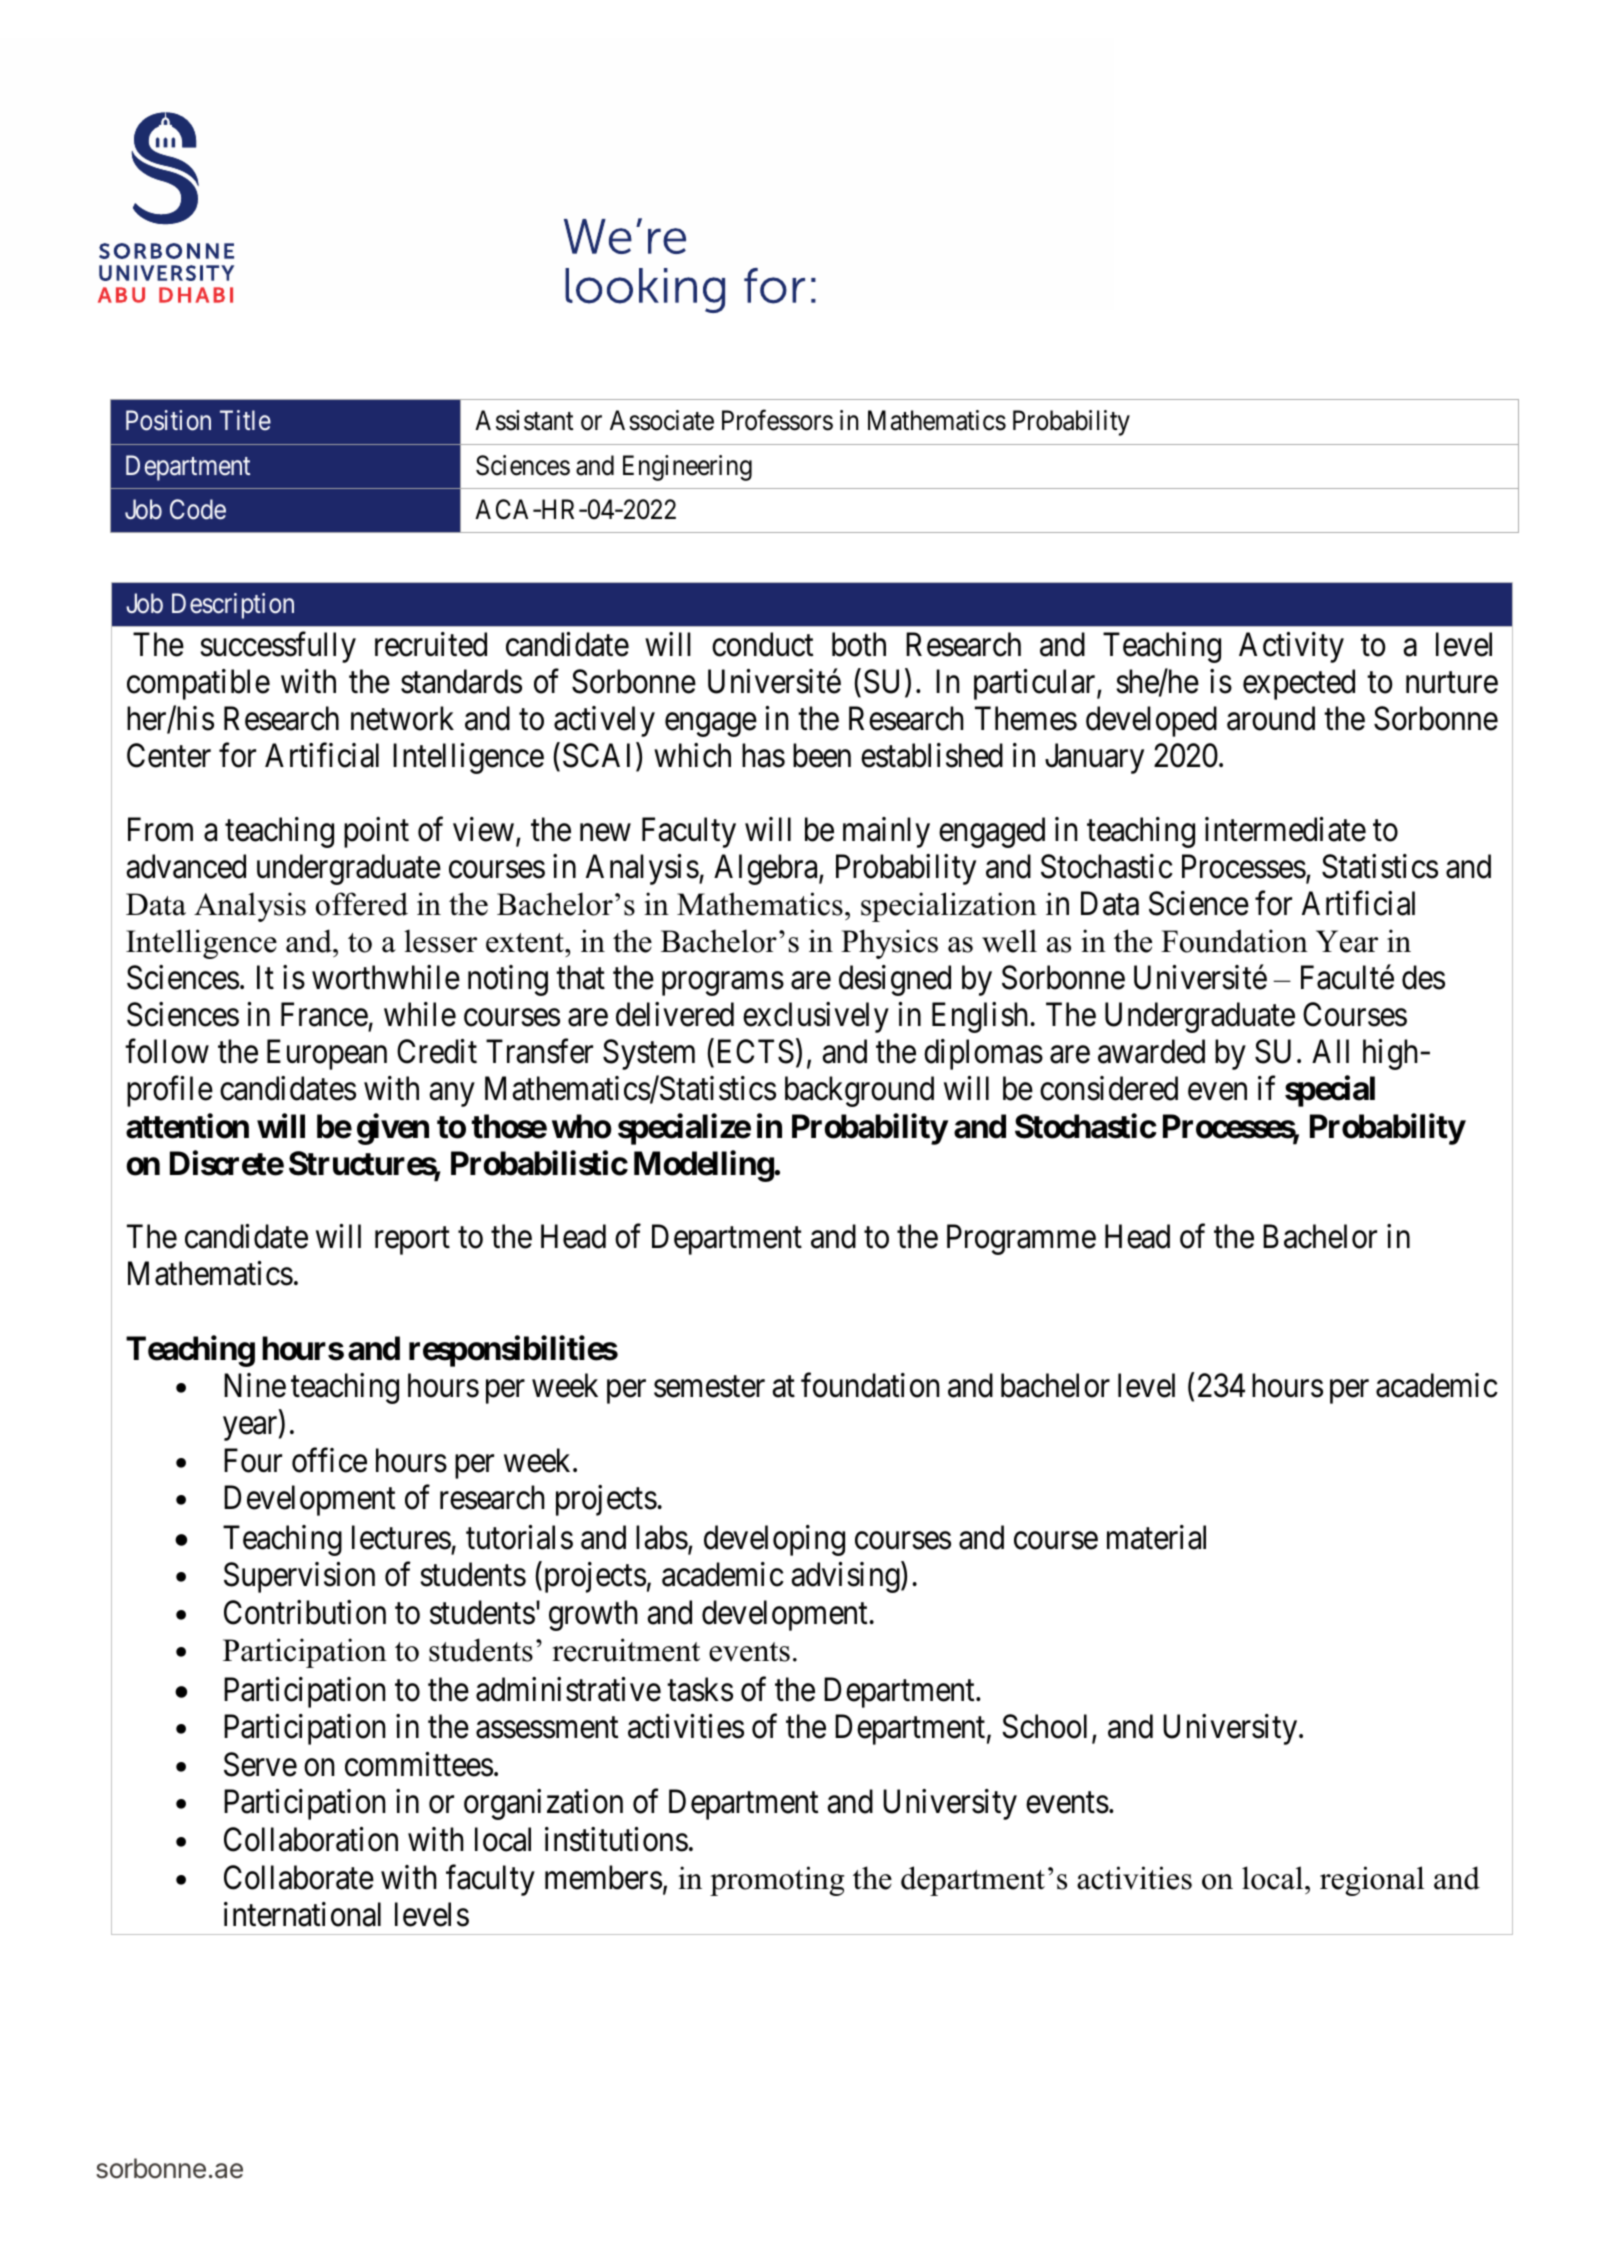  I want to click on given, so click(393, 1129).
